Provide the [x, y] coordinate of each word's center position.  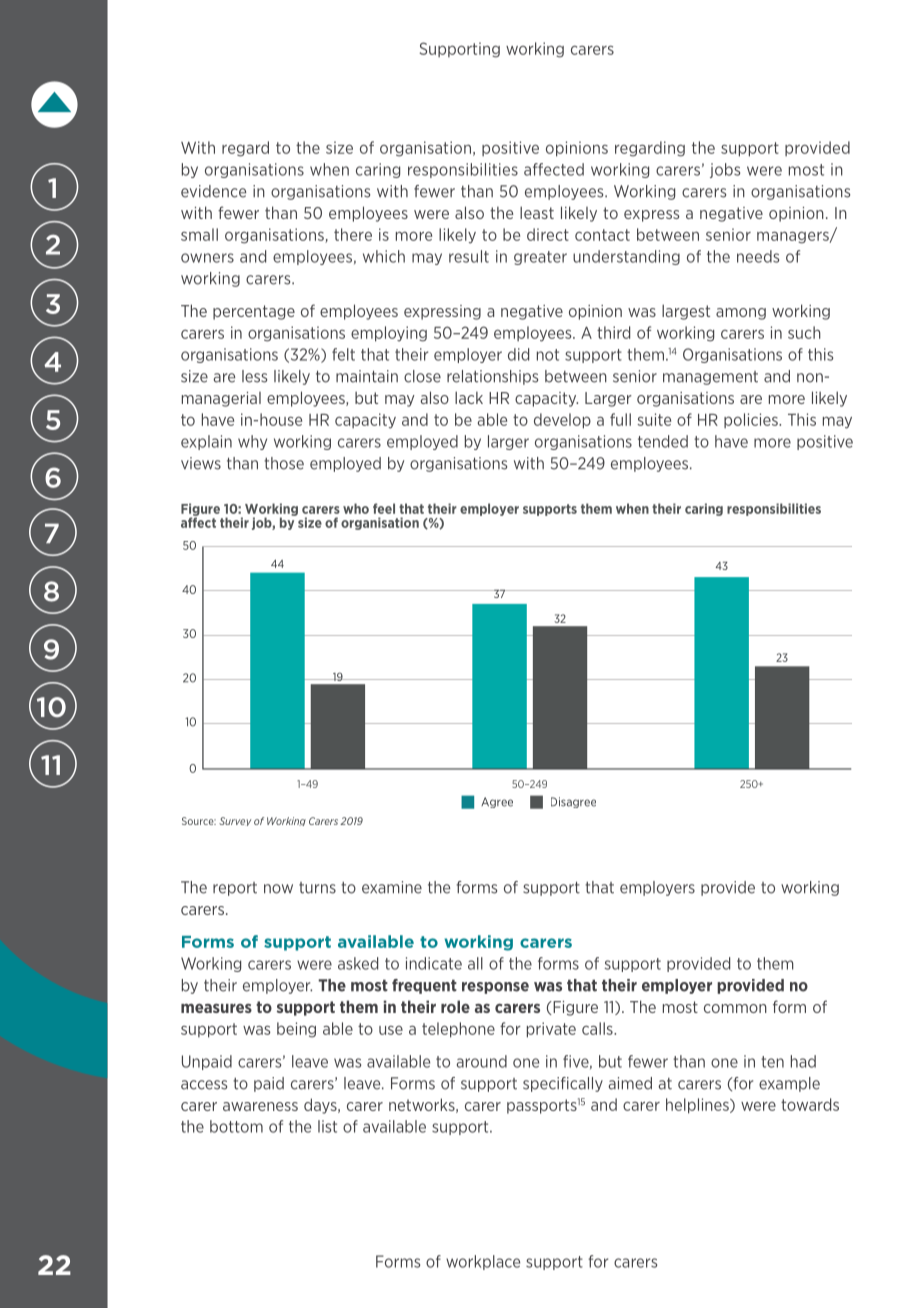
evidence [213, 191]
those [284, 463]
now [278, 889]
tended [663, 441]
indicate [434, 963]
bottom [236, 1126]
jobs [725, 170]
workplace [483, 1262]
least [537, 212]
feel [384, 508]
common [735, 1008]
